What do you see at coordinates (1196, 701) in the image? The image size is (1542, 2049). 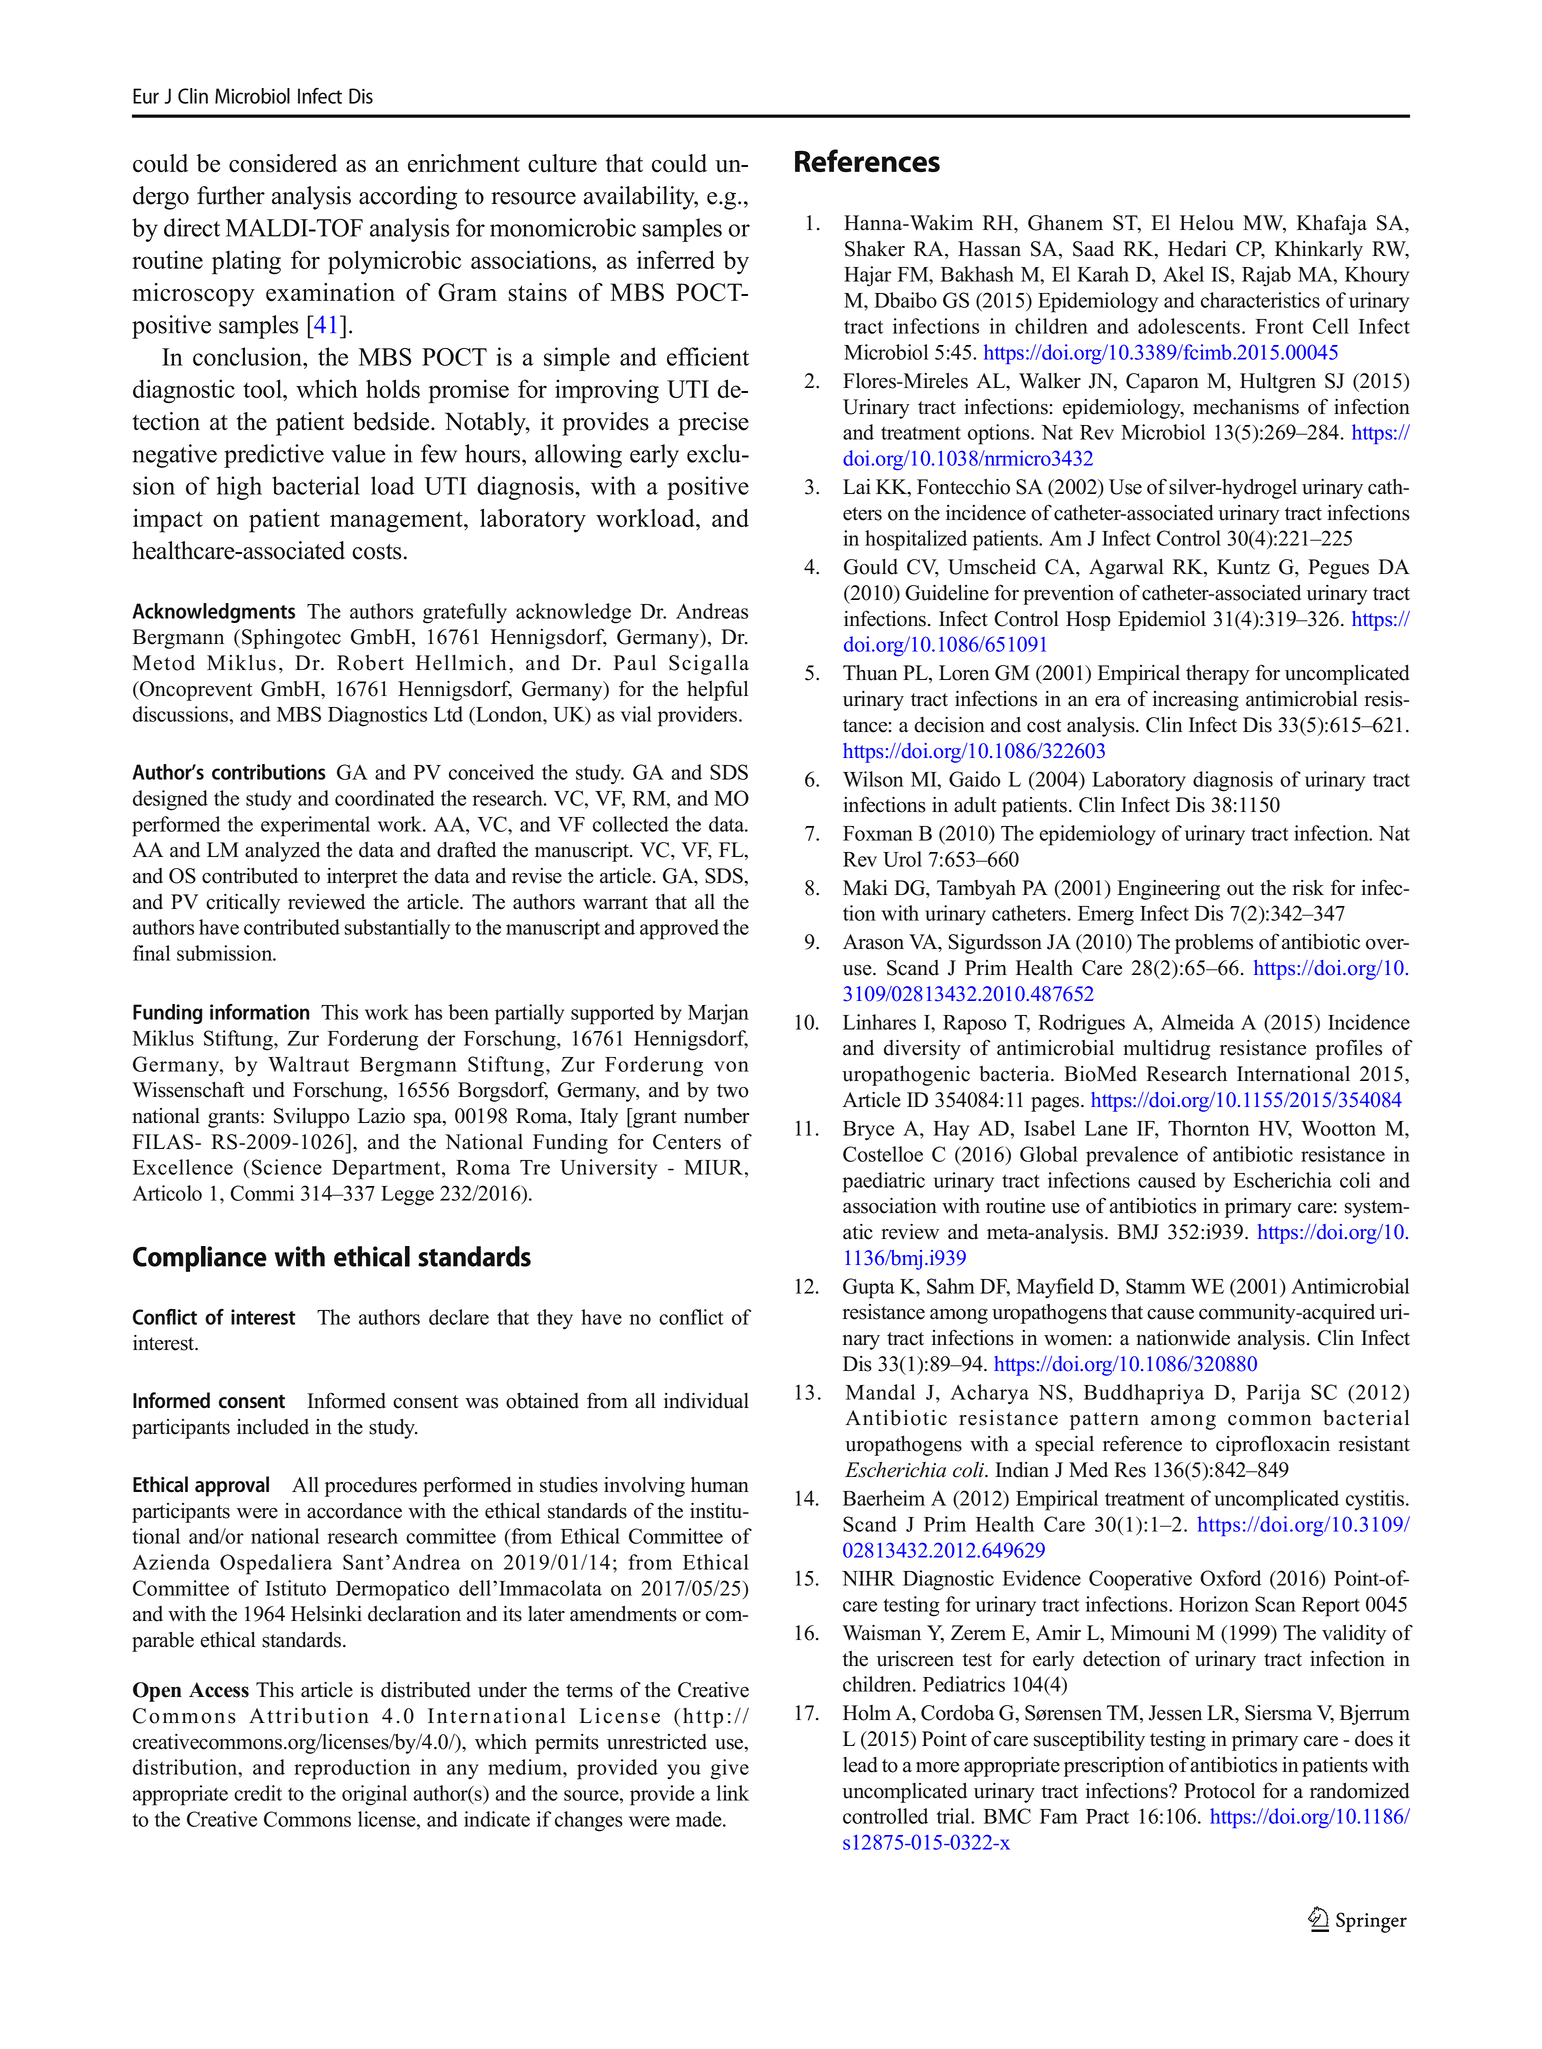 I see `increasing` at bounding box center [1196, 701].
